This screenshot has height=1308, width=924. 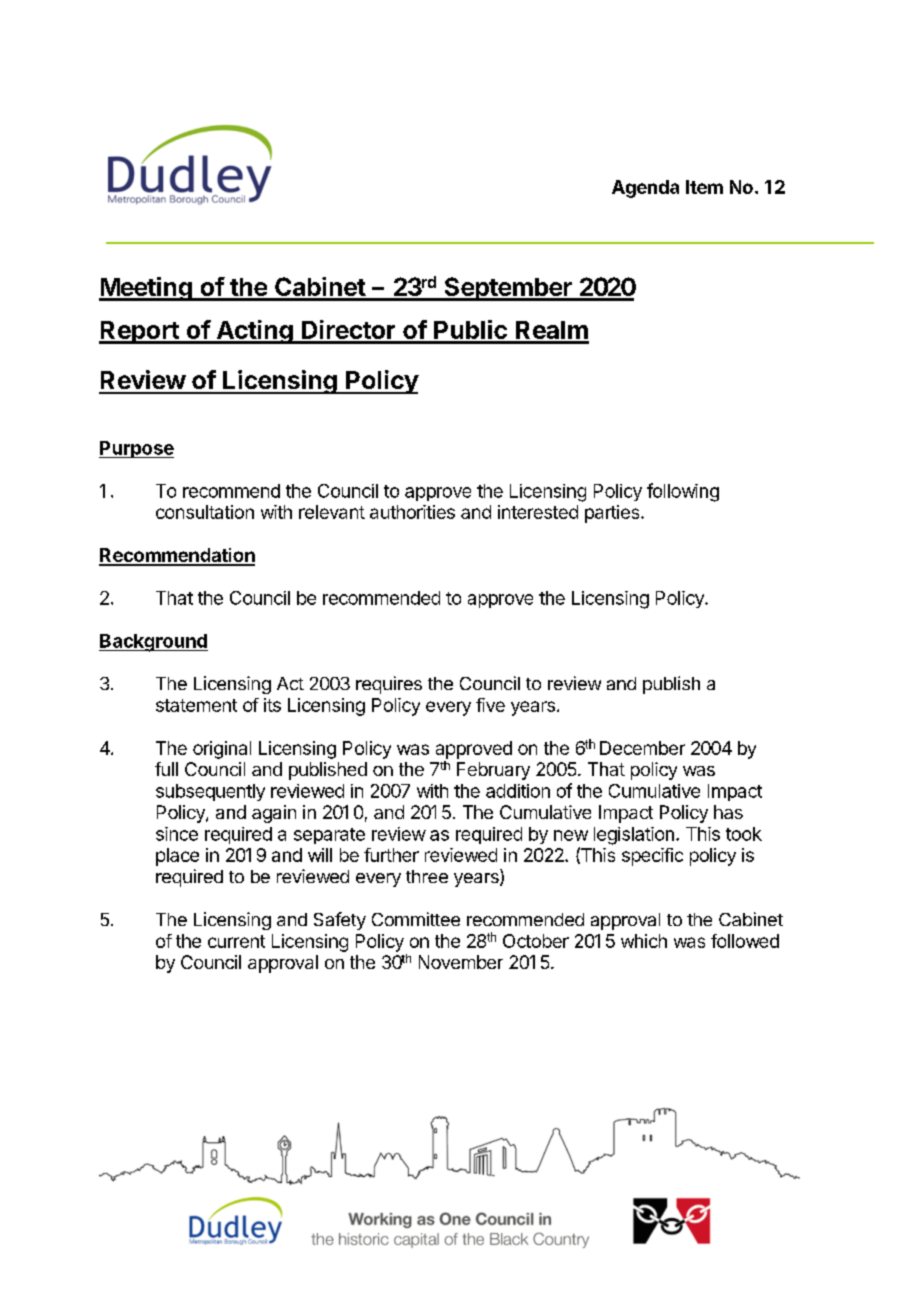 I want to click on which, so click(x=644, y=941).
